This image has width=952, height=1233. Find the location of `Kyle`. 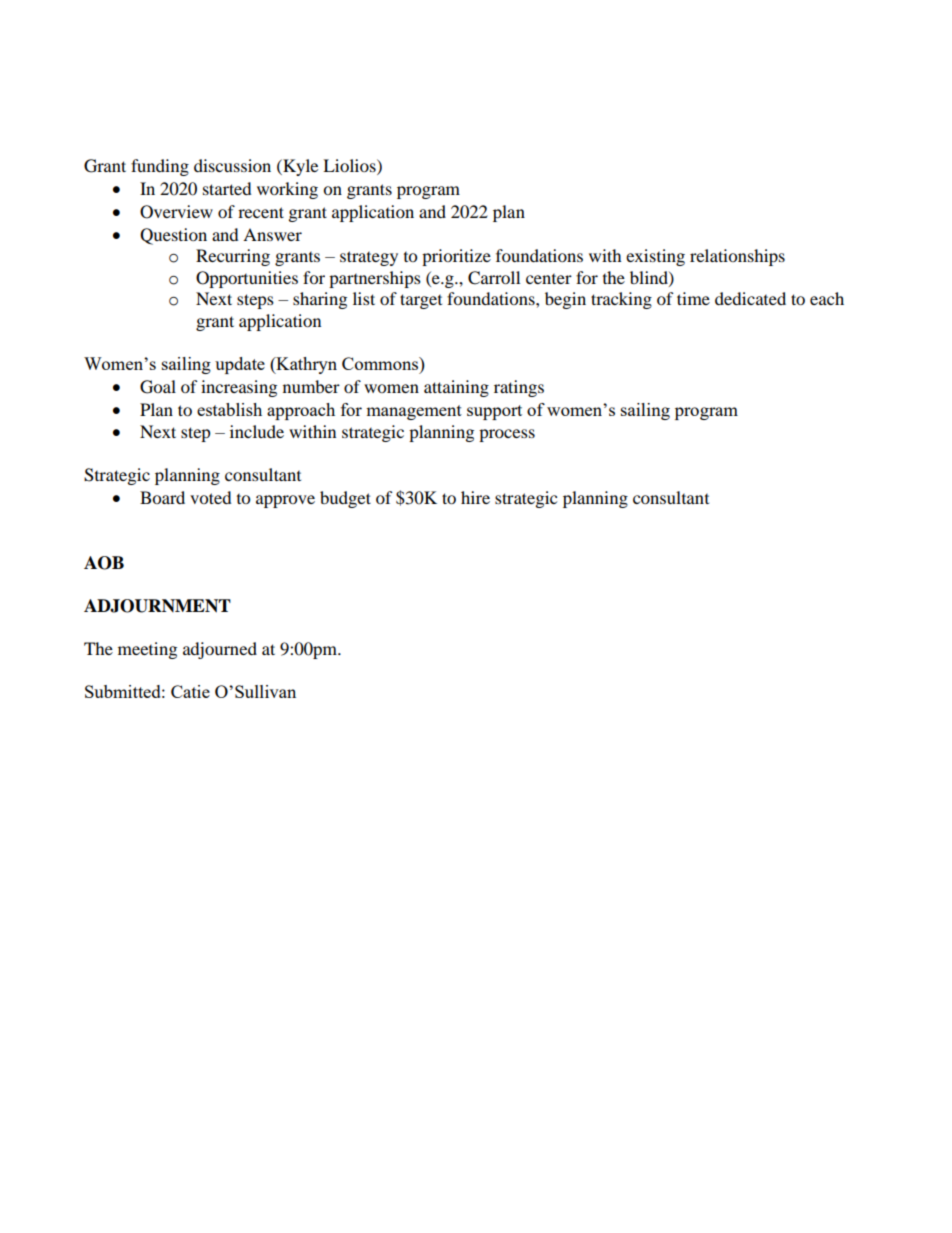

Kyle is located at coordinates (299, 167).
